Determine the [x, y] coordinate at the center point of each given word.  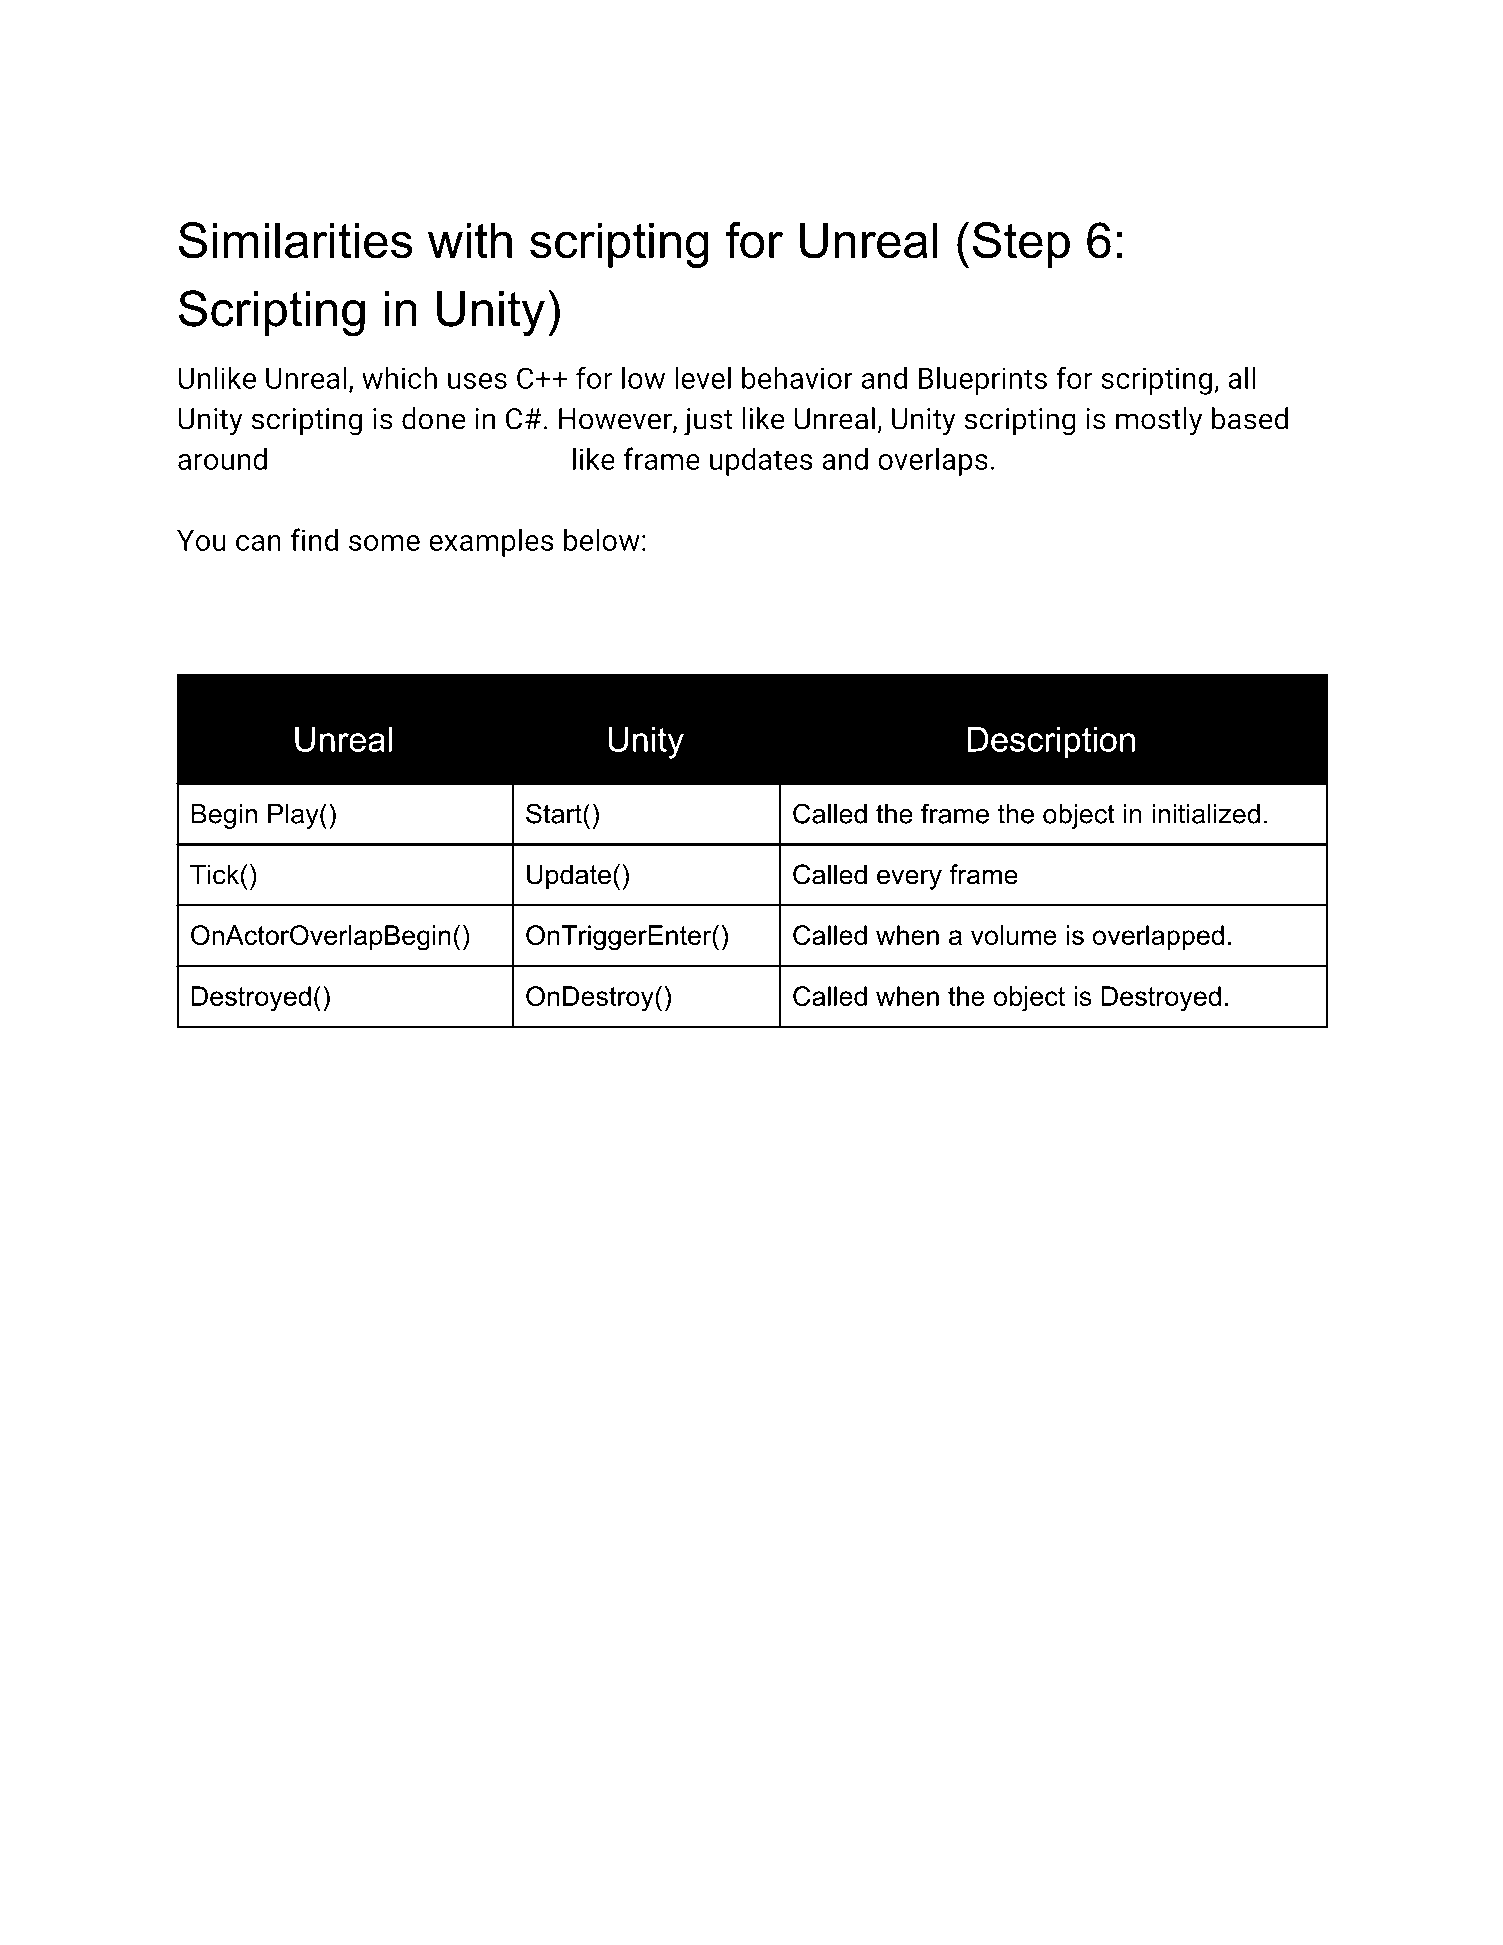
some [384, 543]
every [909, 879]
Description [1051, 743]
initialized [1206, 814]
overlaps [933, 461]
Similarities [295, 240]
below [602, 539]
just [708, 422]
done [434, 418]
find [314, 539]
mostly [1159, 421]
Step [1021, 245]
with [470, 240]
